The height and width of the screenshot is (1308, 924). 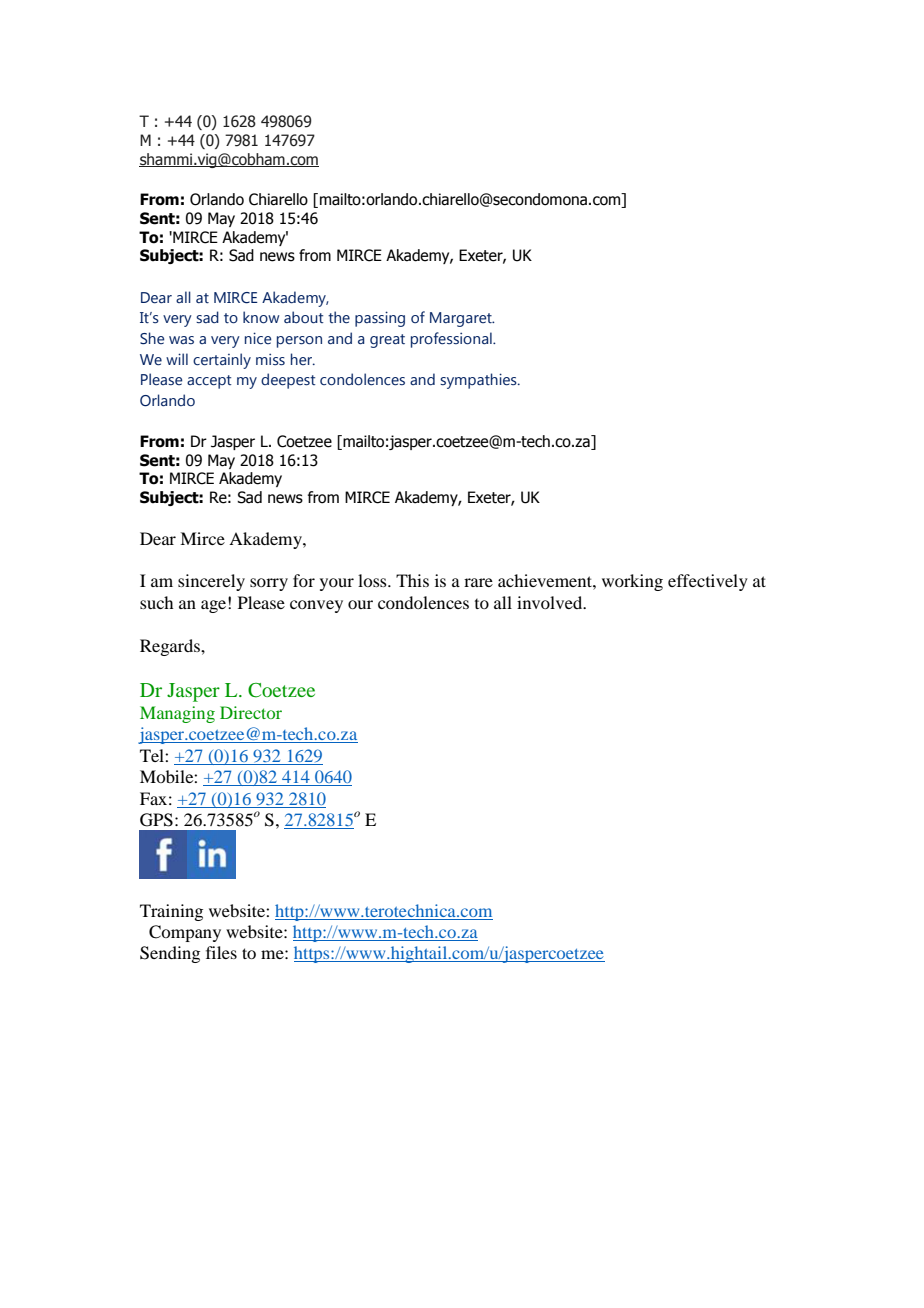 I want to click on Regards, so click(x=171, y=647).
